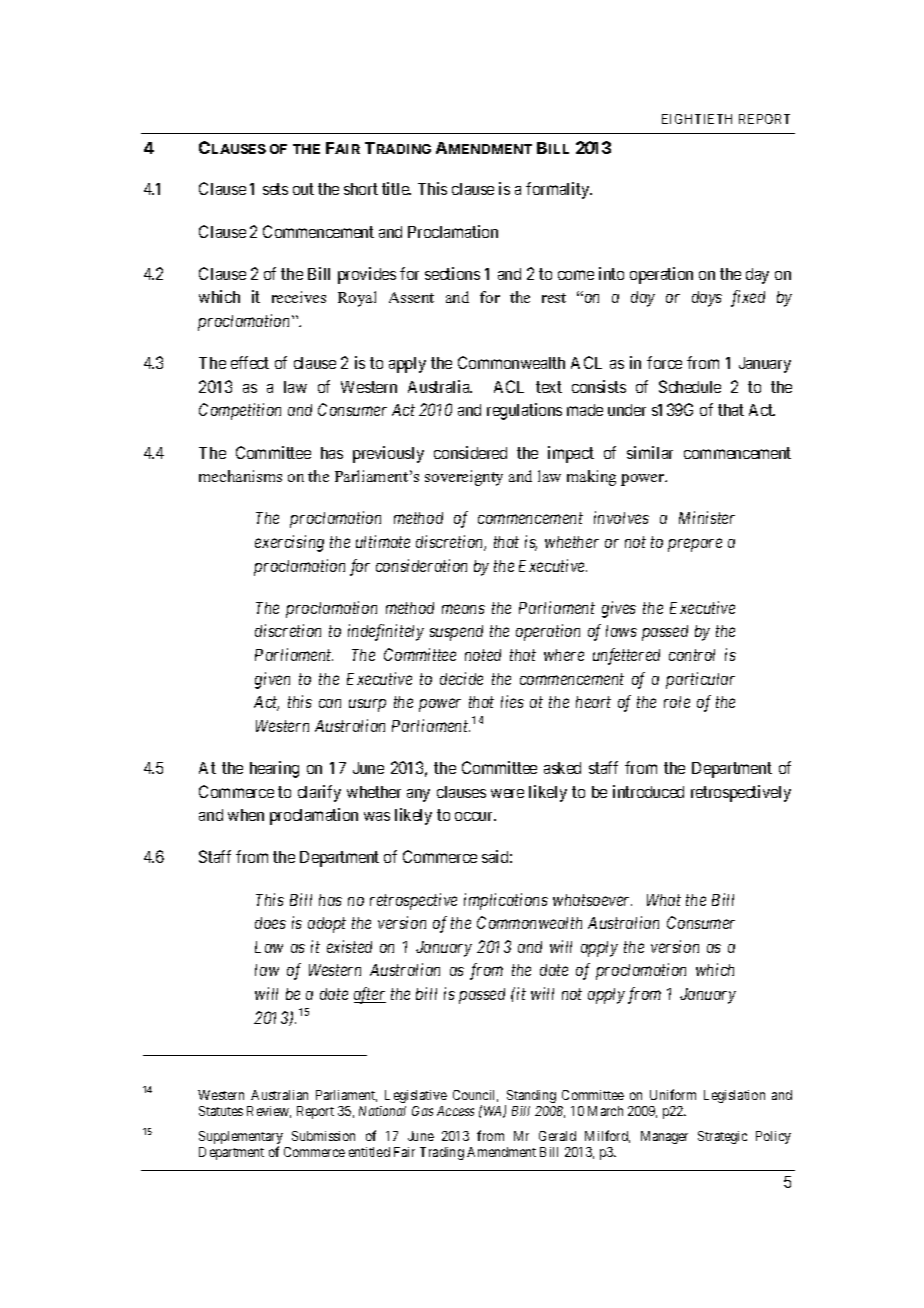 The height and width of the screenshot is (1308, 924). I want to click on given, so click(272, 680).
